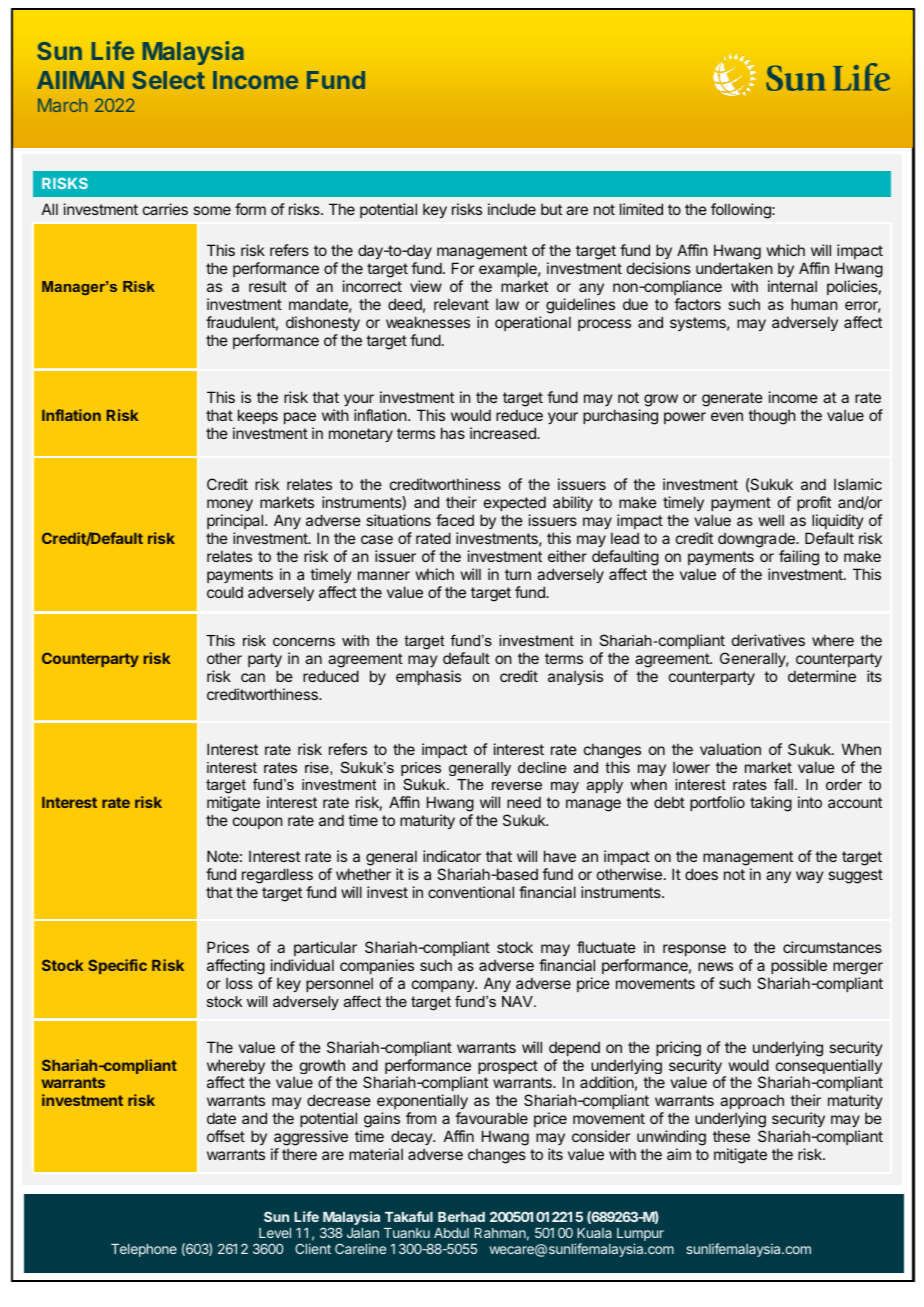 The image size is (924, 1307). I want to click on Select, so click(168, 80).
